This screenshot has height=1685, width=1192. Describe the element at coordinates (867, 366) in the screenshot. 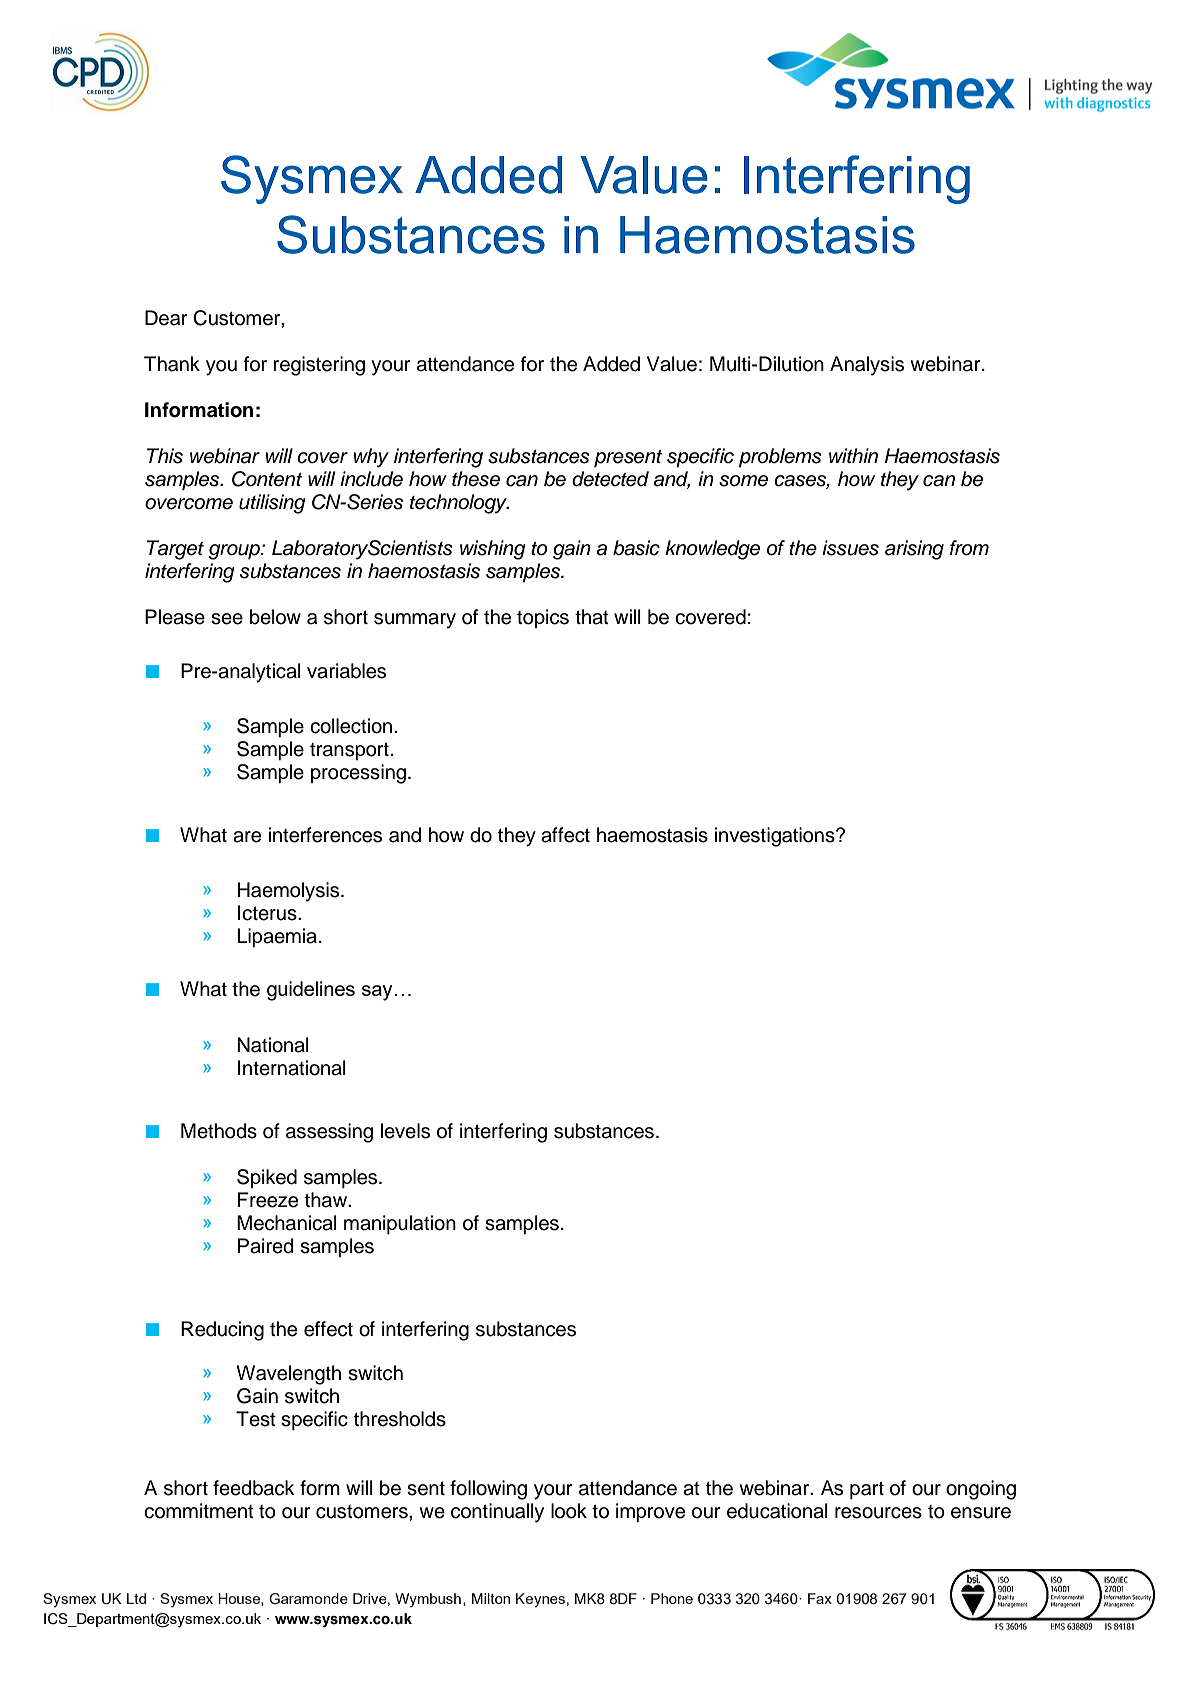

I see `Analysis` at that location.
